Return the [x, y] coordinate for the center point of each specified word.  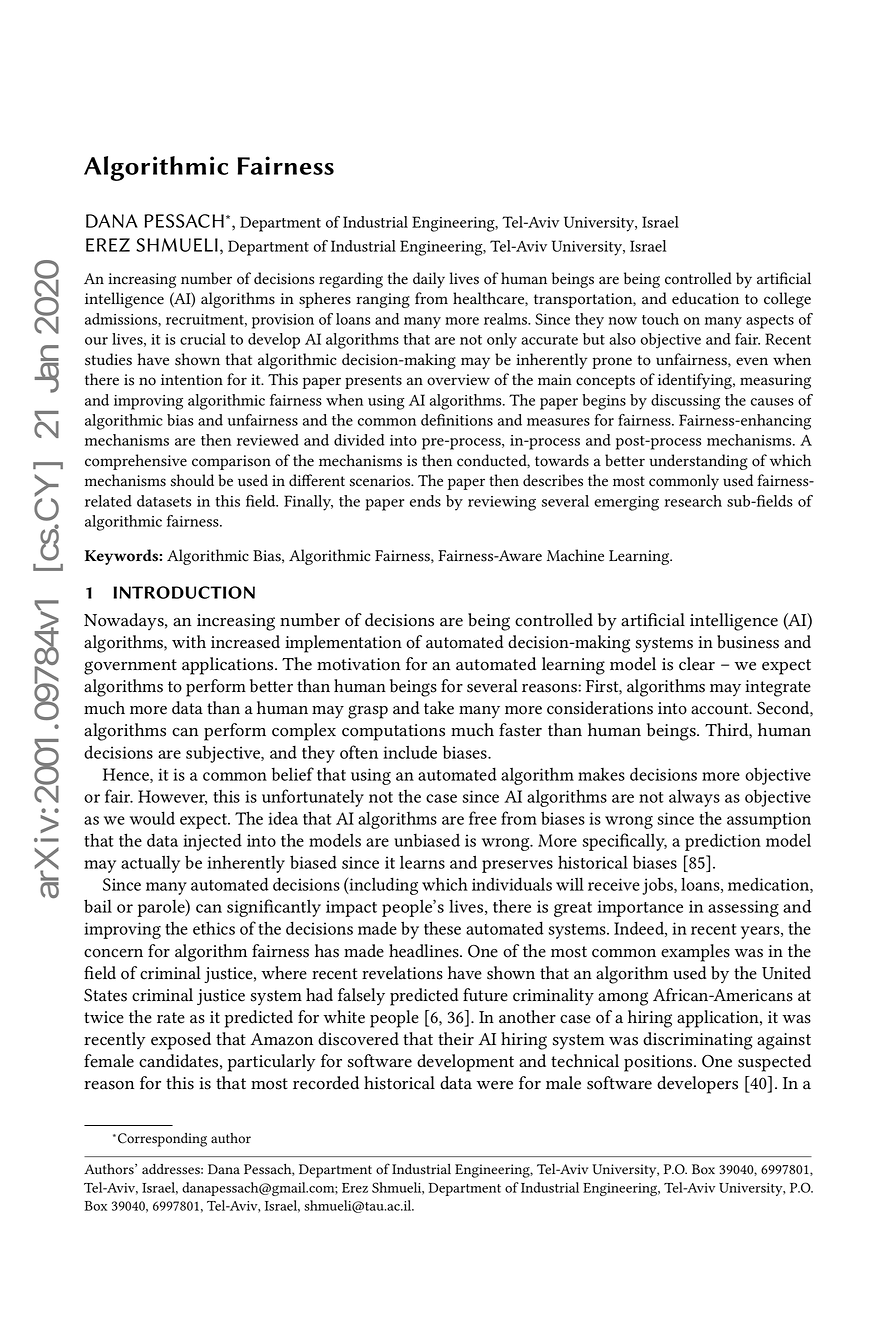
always [694, 798]
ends [425, 501]
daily [429, 280]
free [483, 818]
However [172, 797]
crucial [203, 339]
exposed [181, 1041]
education [705, 298]
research [693, 501]
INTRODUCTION [184, 592]
